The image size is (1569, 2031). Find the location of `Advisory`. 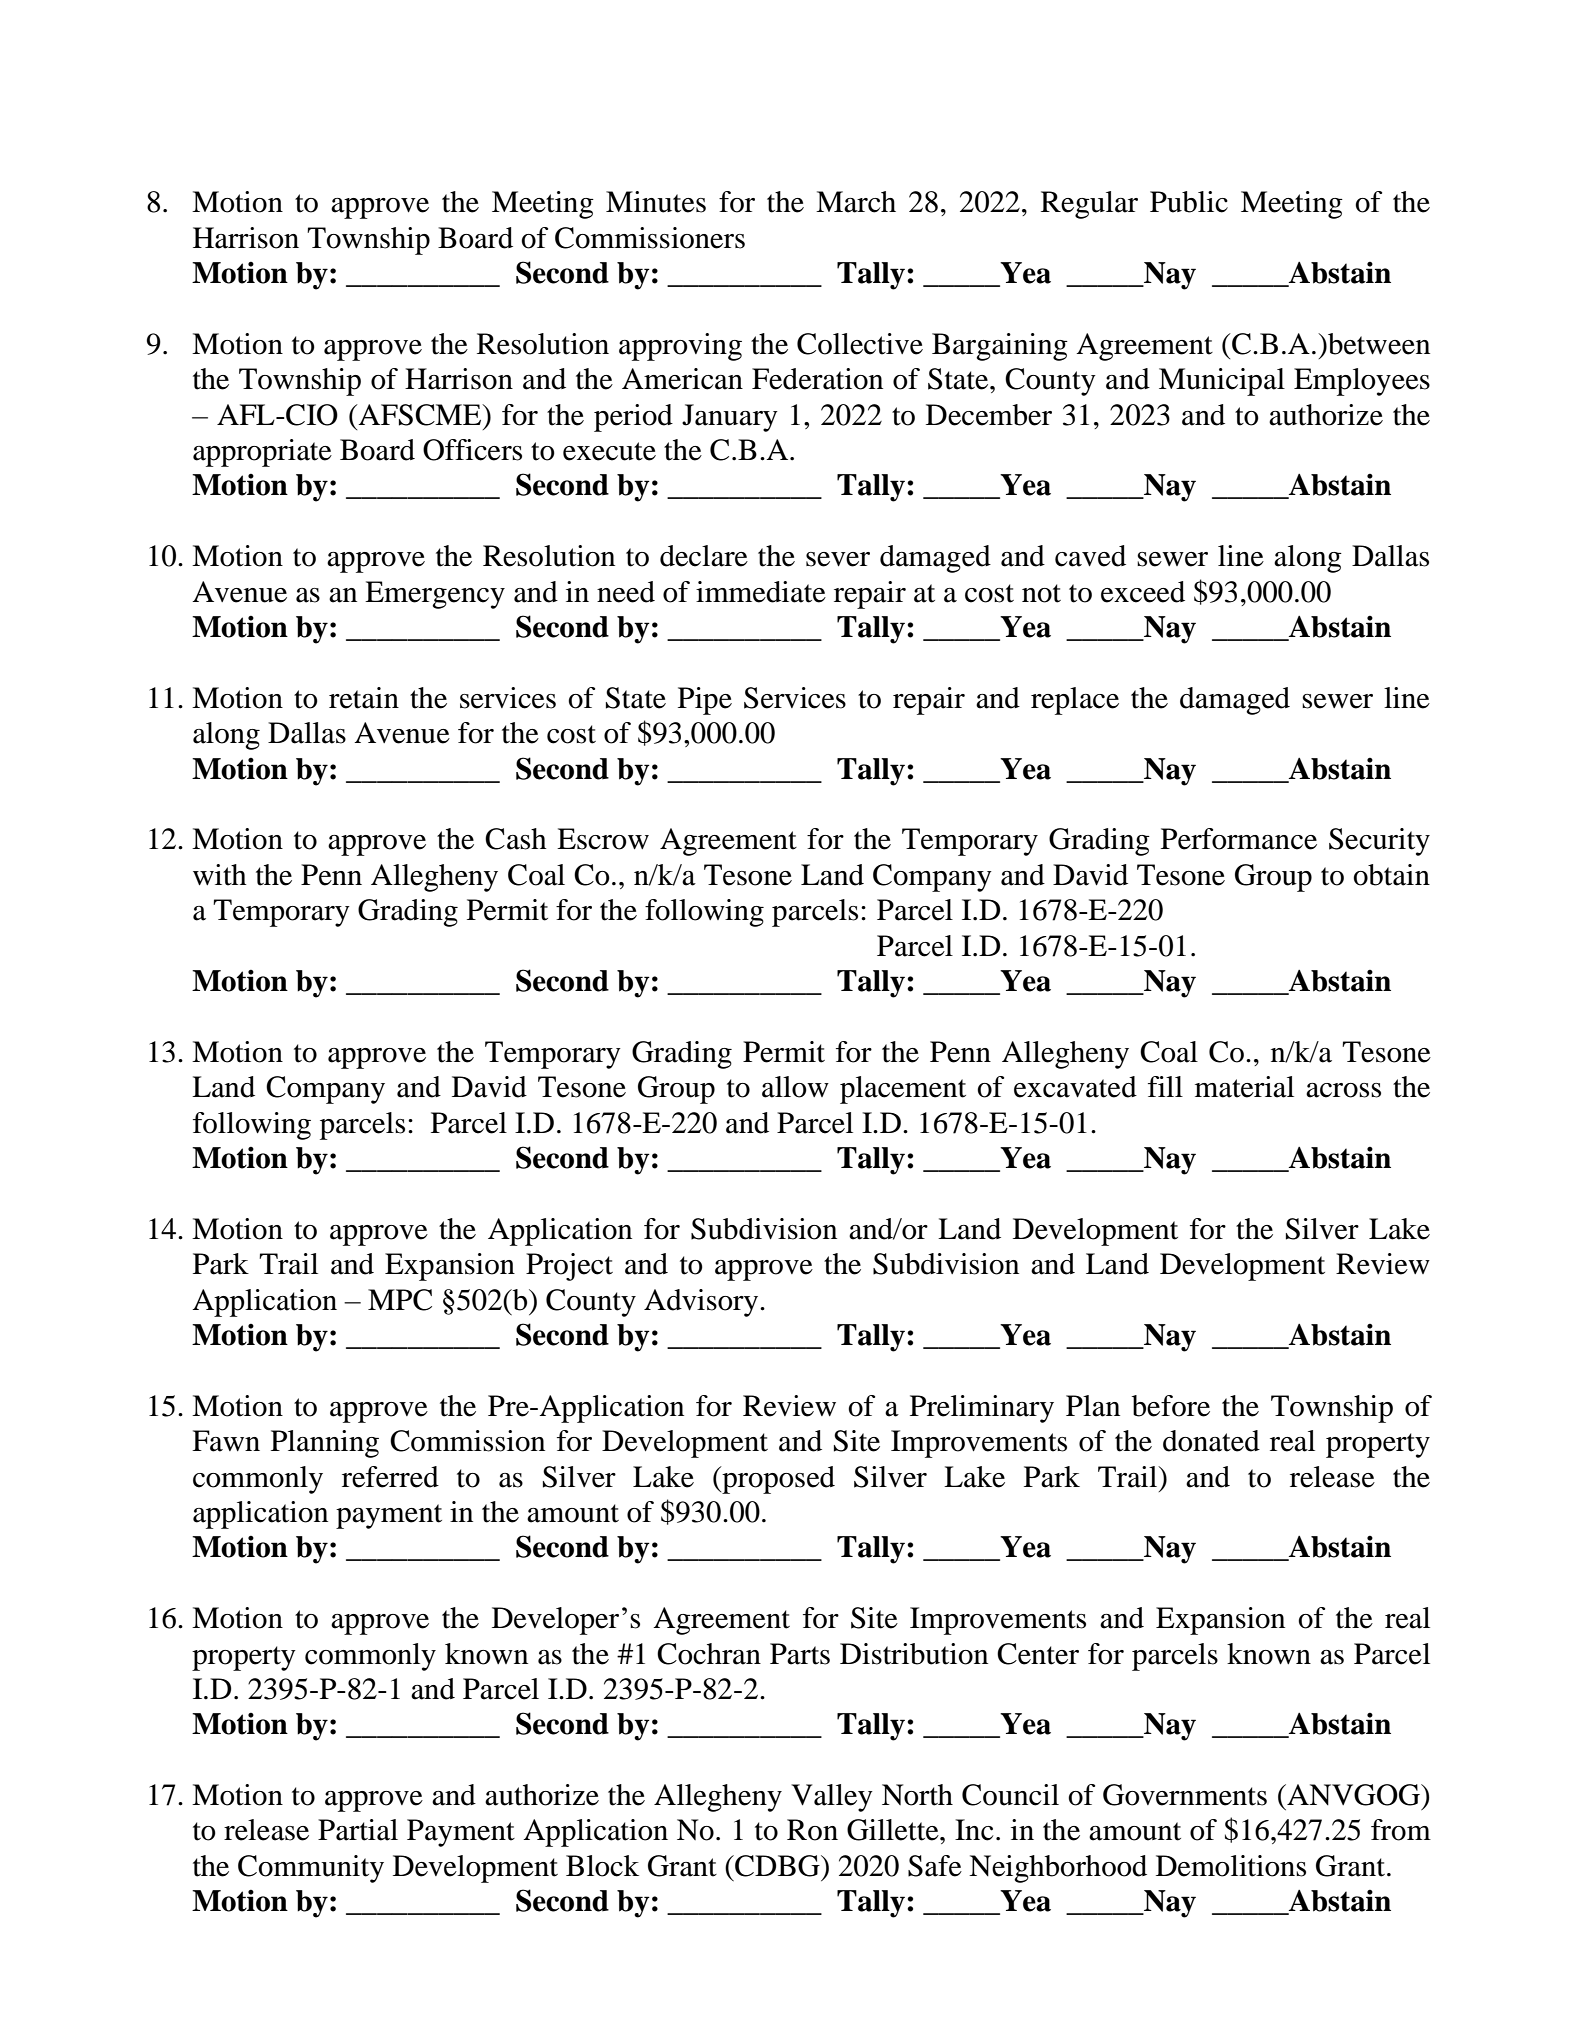

Advisory is located at coordinates (702, 1303).
